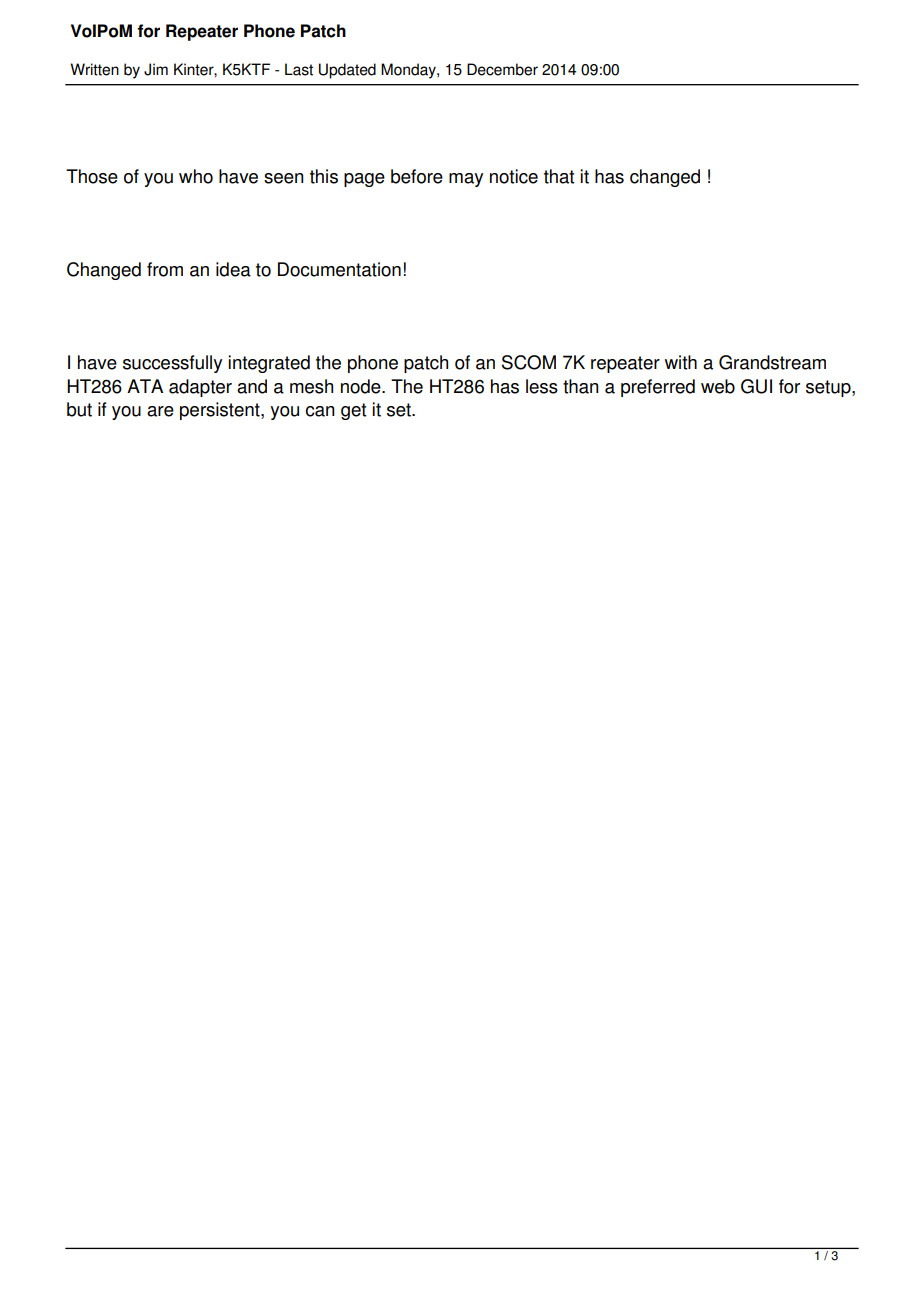 The width and height of the image is (924, 1308). Describe the element at coordinates (559, 176) in the image. I see `that` at that location.
